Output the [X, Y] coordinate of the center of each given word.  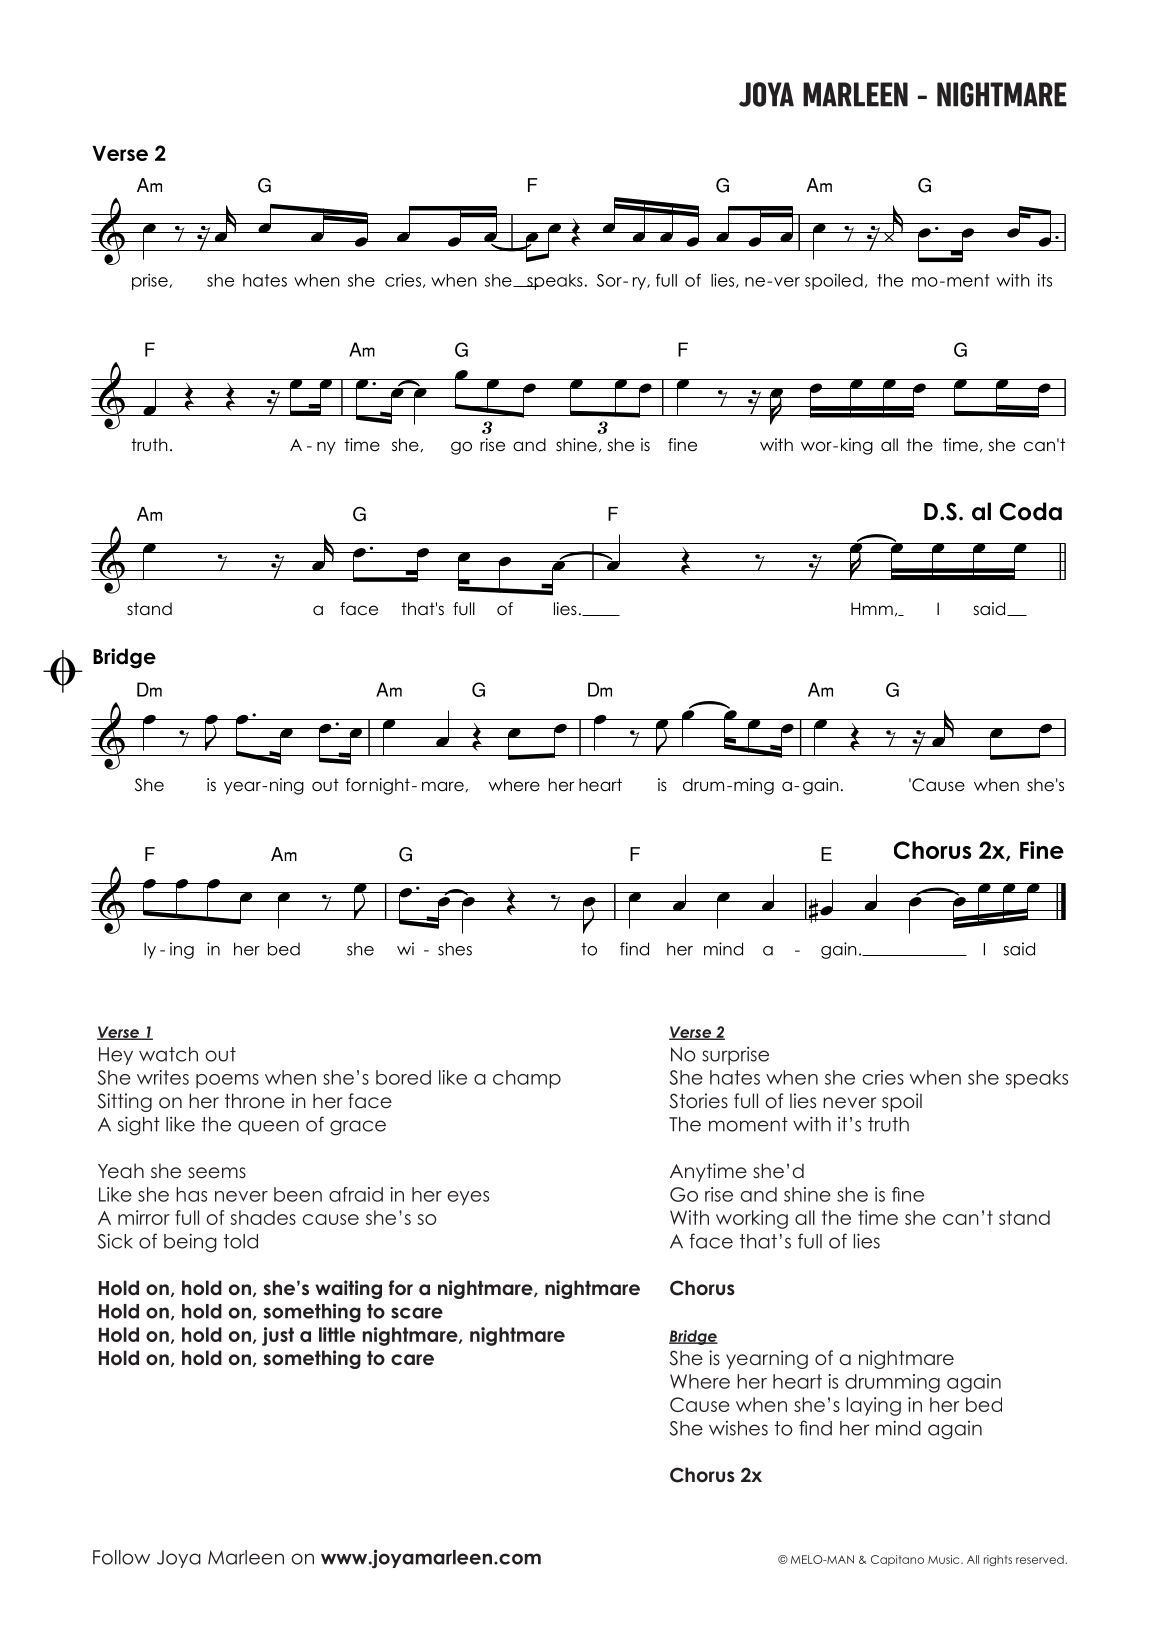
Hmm [872, 608]
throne [255, 1101]
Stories [698, 1101]
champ [527, 1079]
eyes [468, 1198]
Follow [121, 1557]
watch [168, 1054]
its [1045, 280]
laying [873, 1406]
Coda [1031, 511]
